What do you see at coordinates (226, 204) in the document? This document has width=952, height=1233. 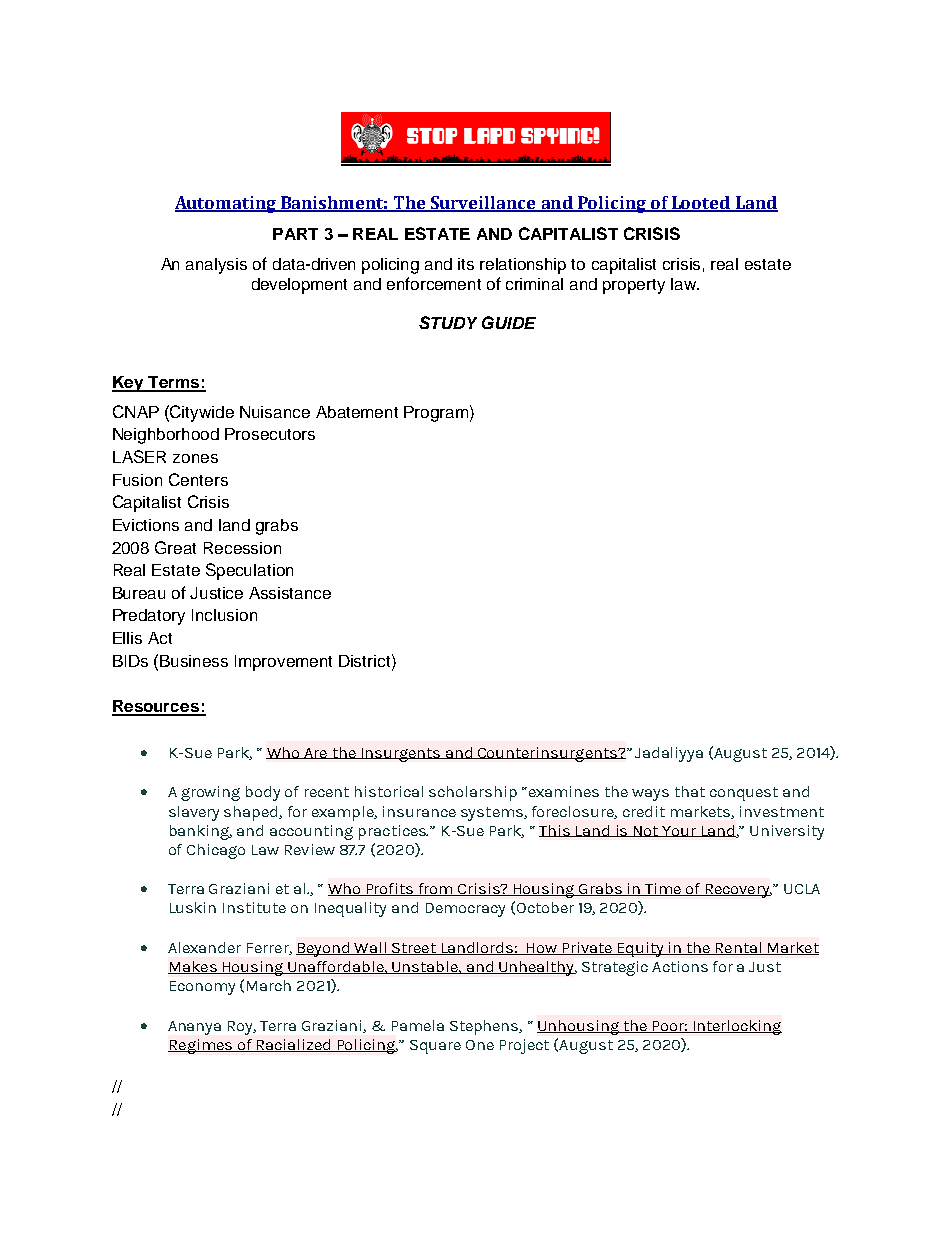 I see `Automating` at bounding box center [226, 204].
